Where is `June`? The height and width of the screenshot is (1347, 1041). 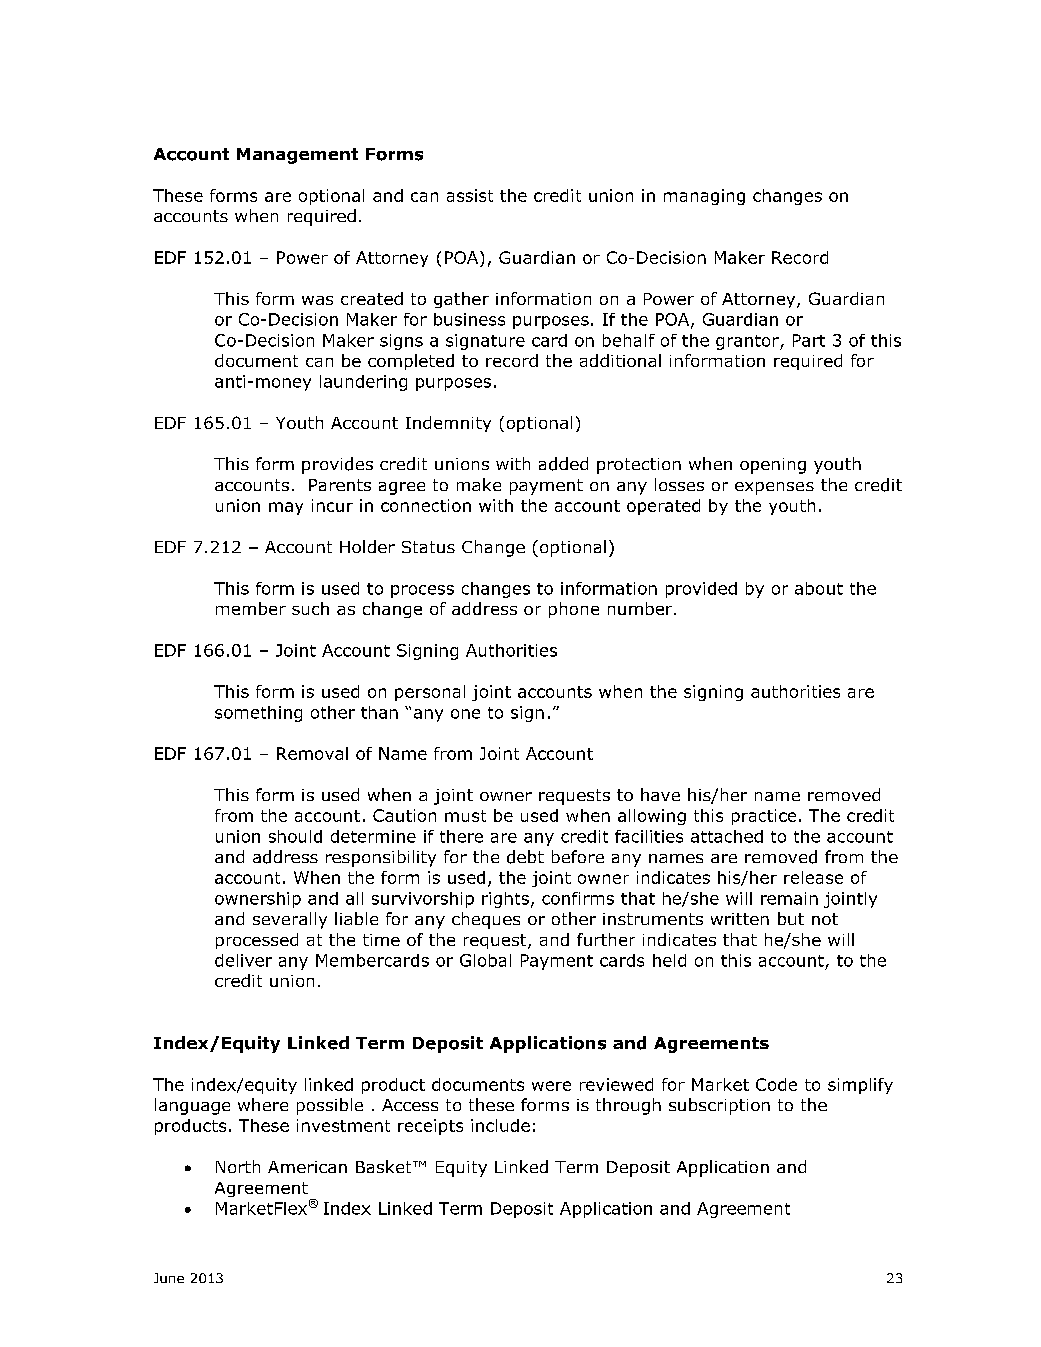 June is located at coordinates (169, 1278).
